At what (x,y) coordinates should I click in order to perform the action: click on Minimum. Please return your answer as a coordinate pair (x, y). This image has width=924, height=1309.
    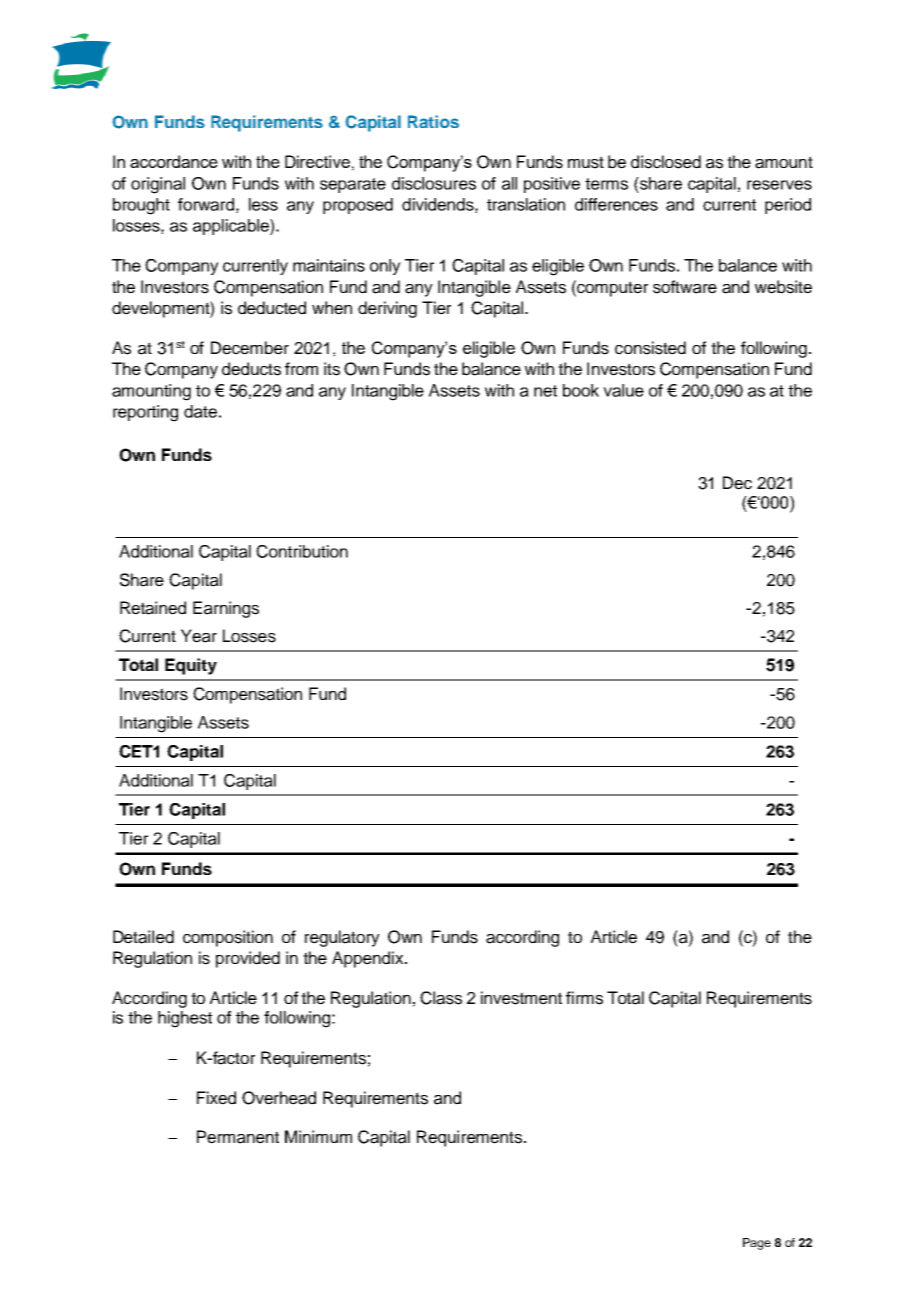
    Looking at the image, I should click on (318, 1136).
